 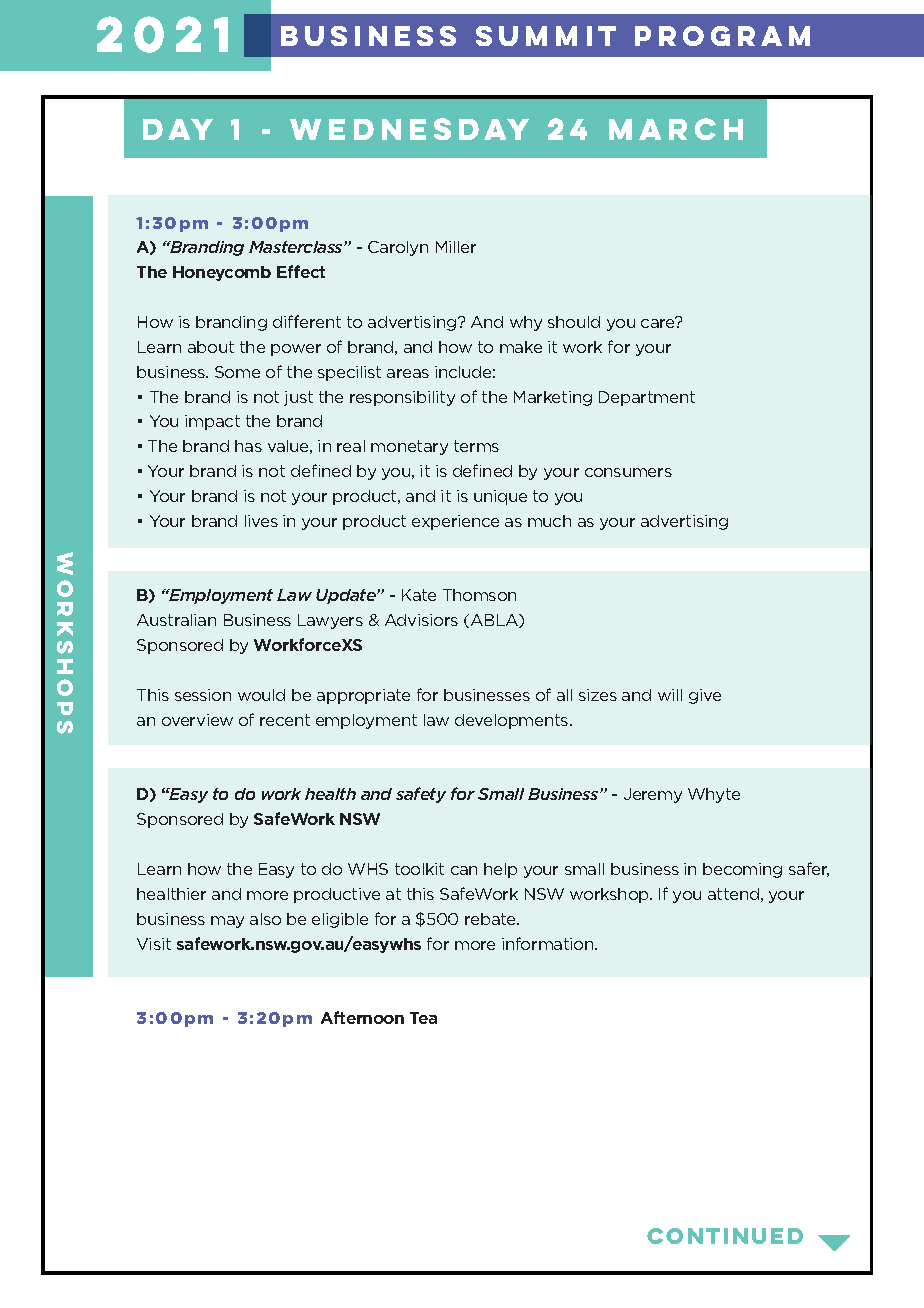 What do you see at coordinates (423, 1018) in the image?
I see `Tea` at bounding box center [423, 1018].
